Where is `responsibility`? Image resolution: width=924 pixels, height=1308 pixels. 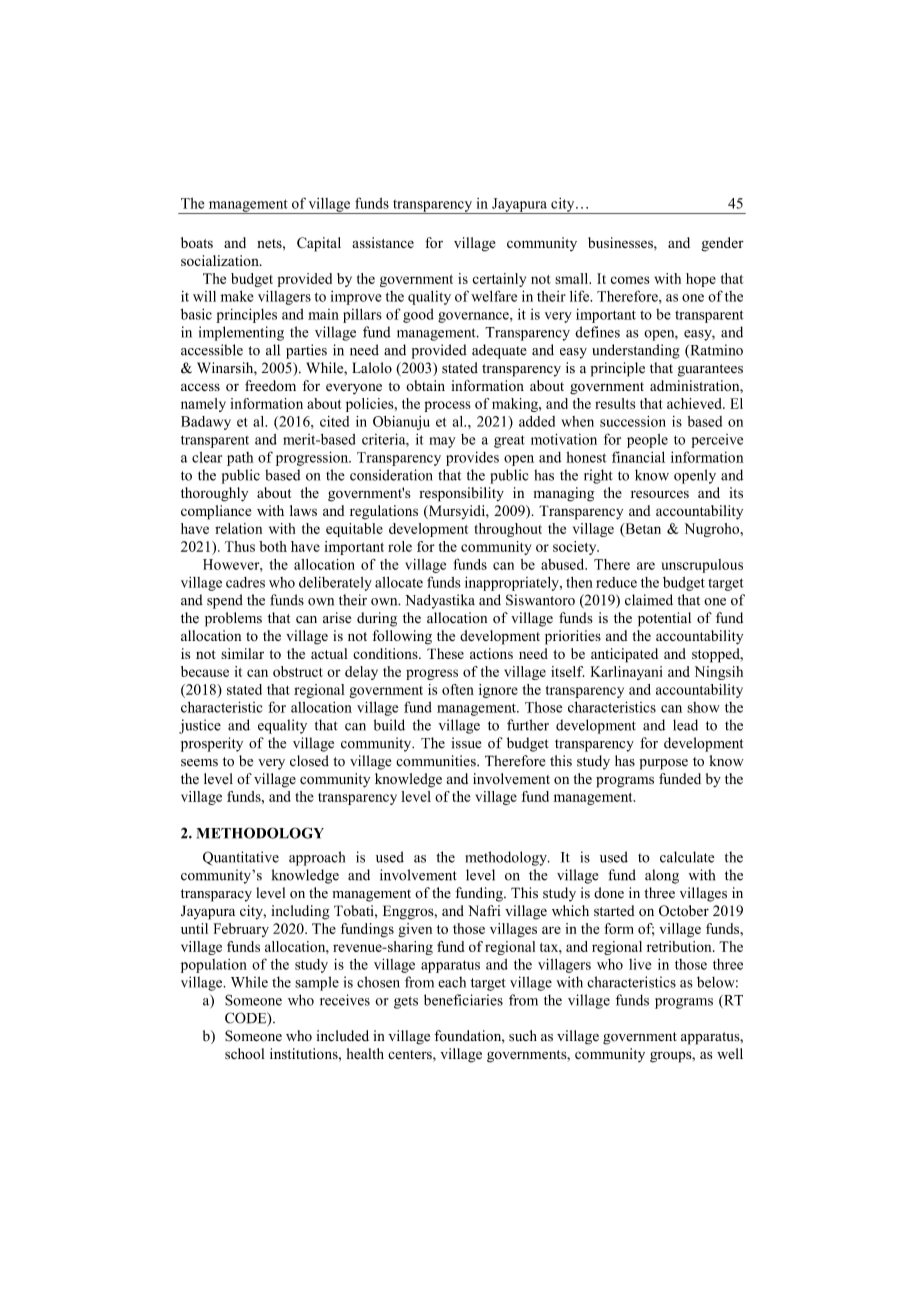
responsibility is located at coordinates (461, 494).
